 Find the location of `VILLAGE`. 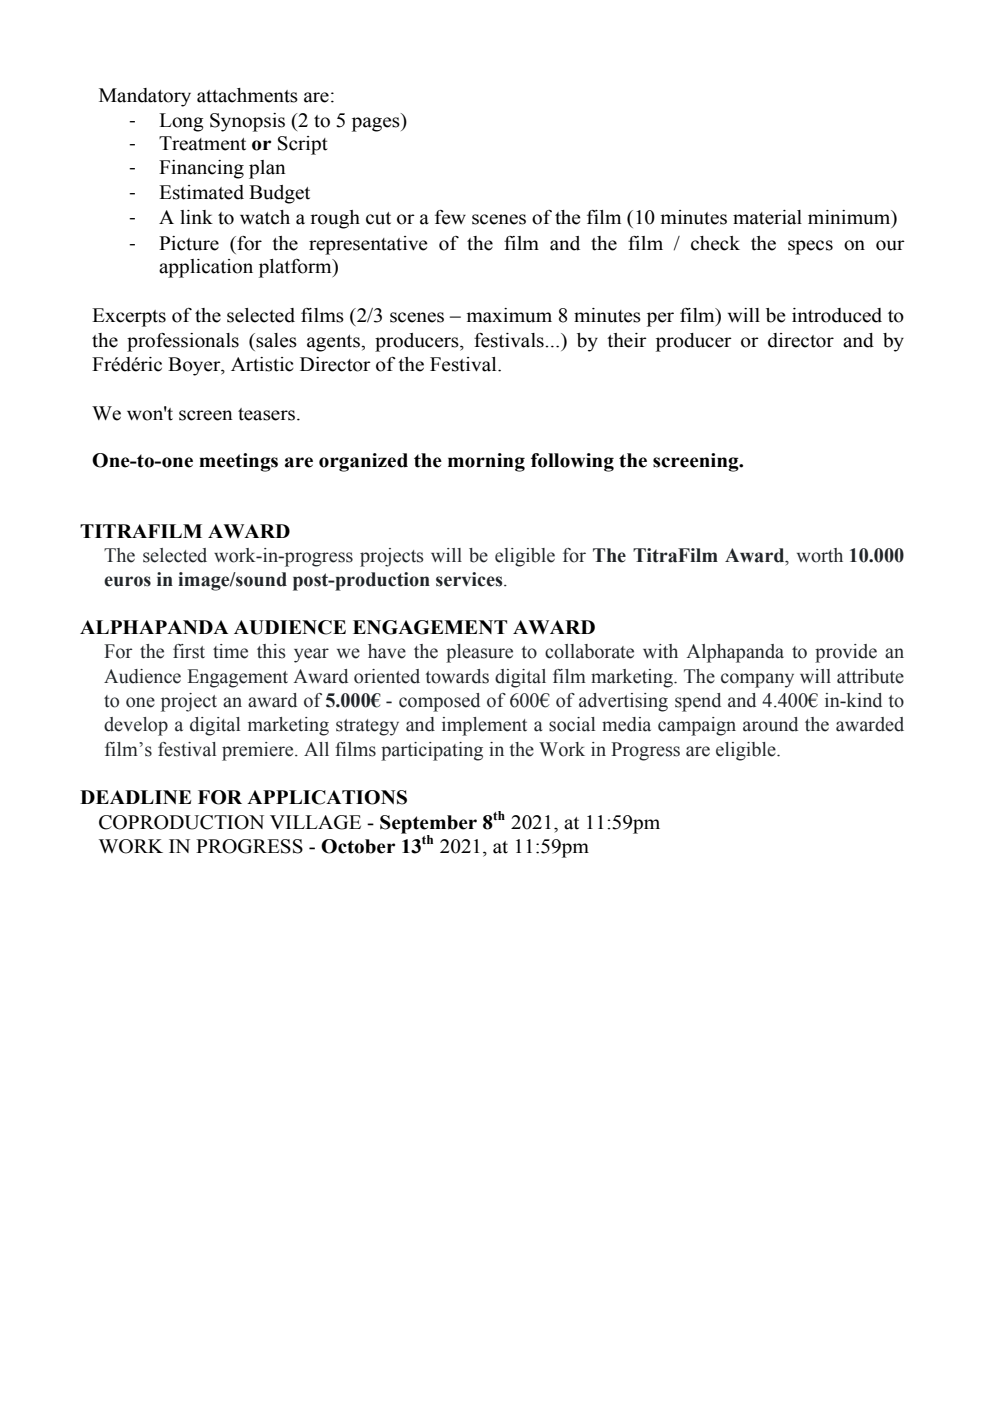

VILLAGE is located at coordinates (315, 822).
